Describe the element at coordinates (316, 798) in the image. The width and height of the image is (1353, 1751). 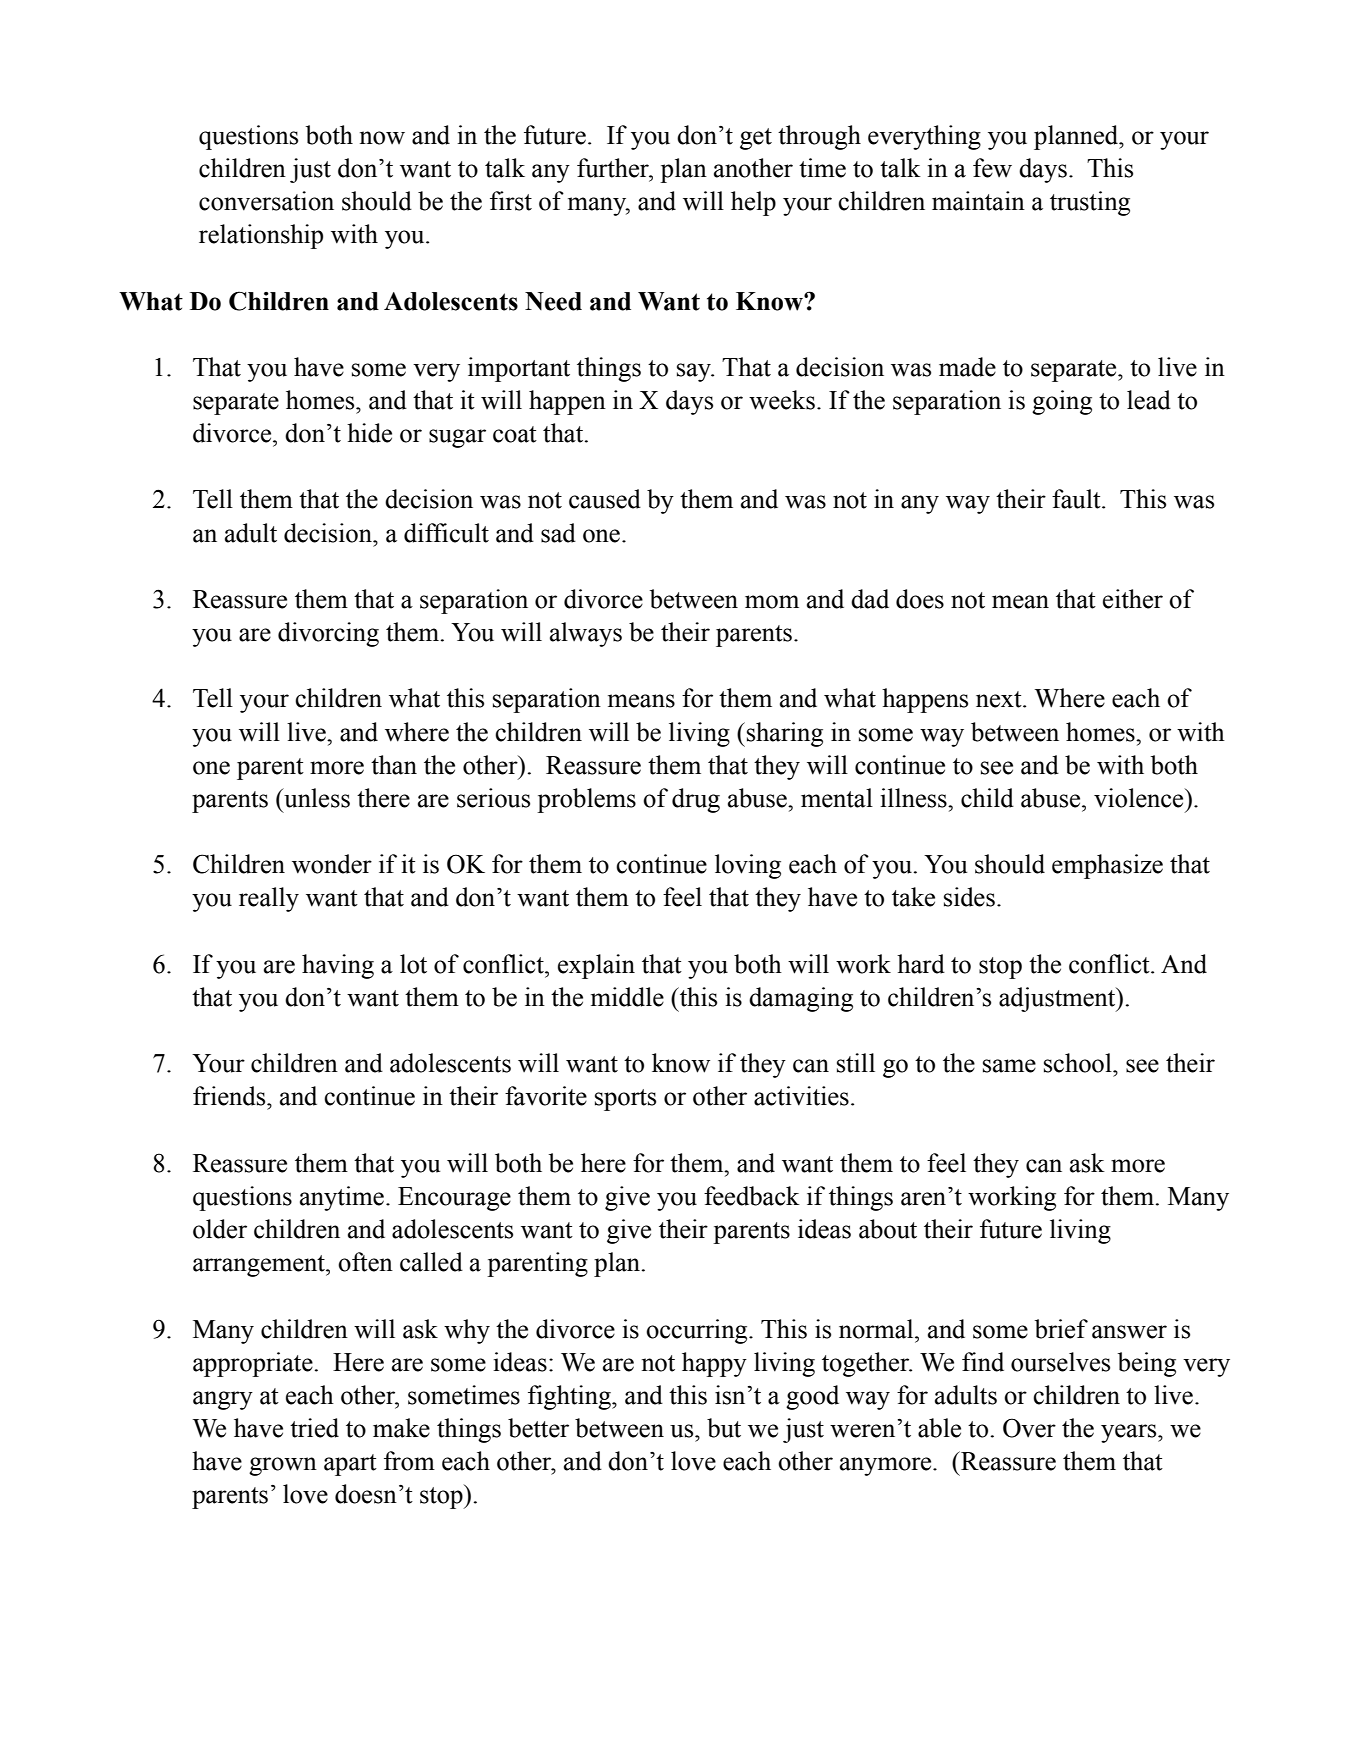
I see `unless` at that location.
